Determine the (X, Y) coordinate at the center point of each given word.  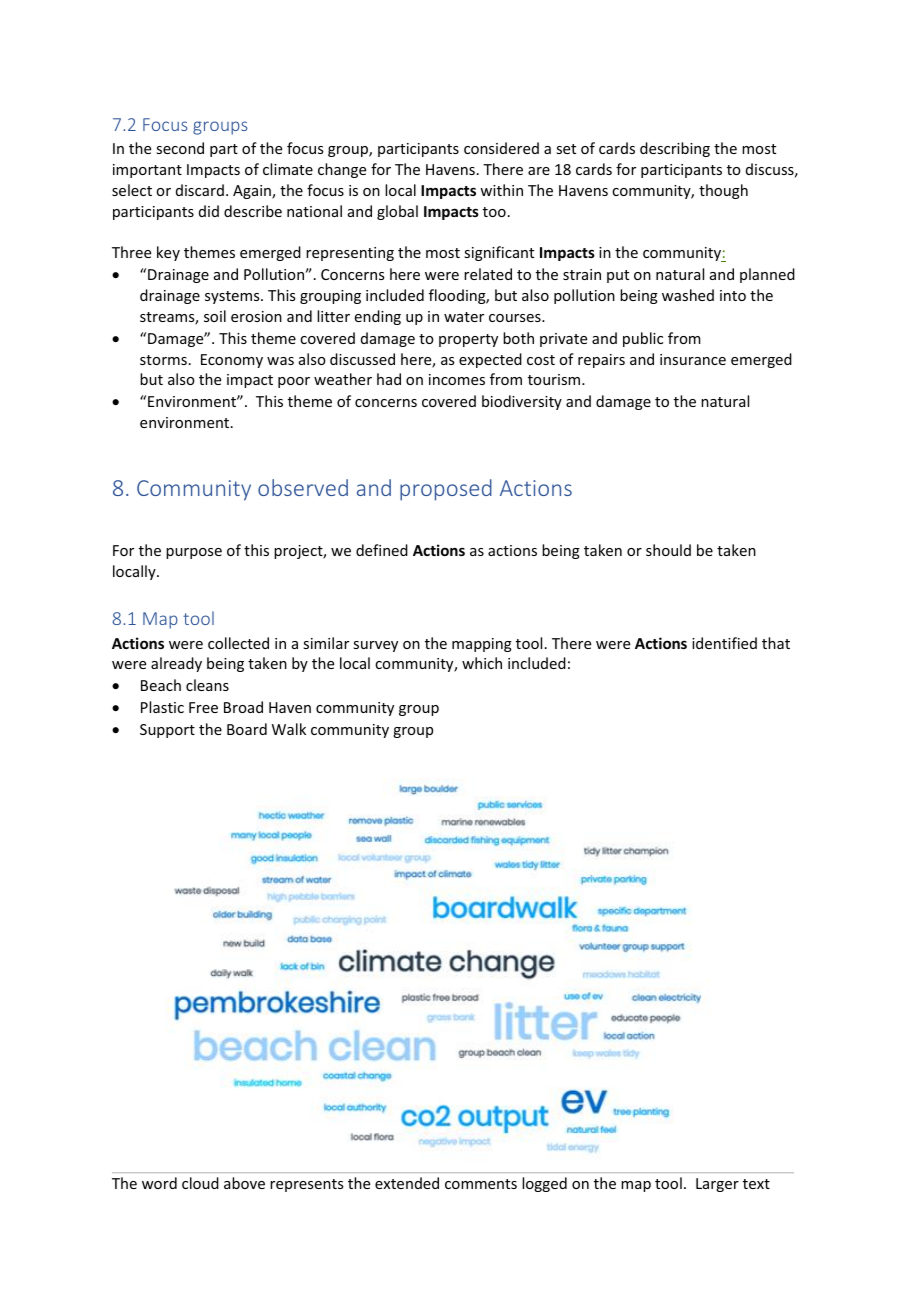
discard (200, 190)
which (482, 663)
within (501, 190)
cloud (200, 1183)
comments (481, 1184)
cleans (207, 685)
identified (724, 643)
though (723, 191)
